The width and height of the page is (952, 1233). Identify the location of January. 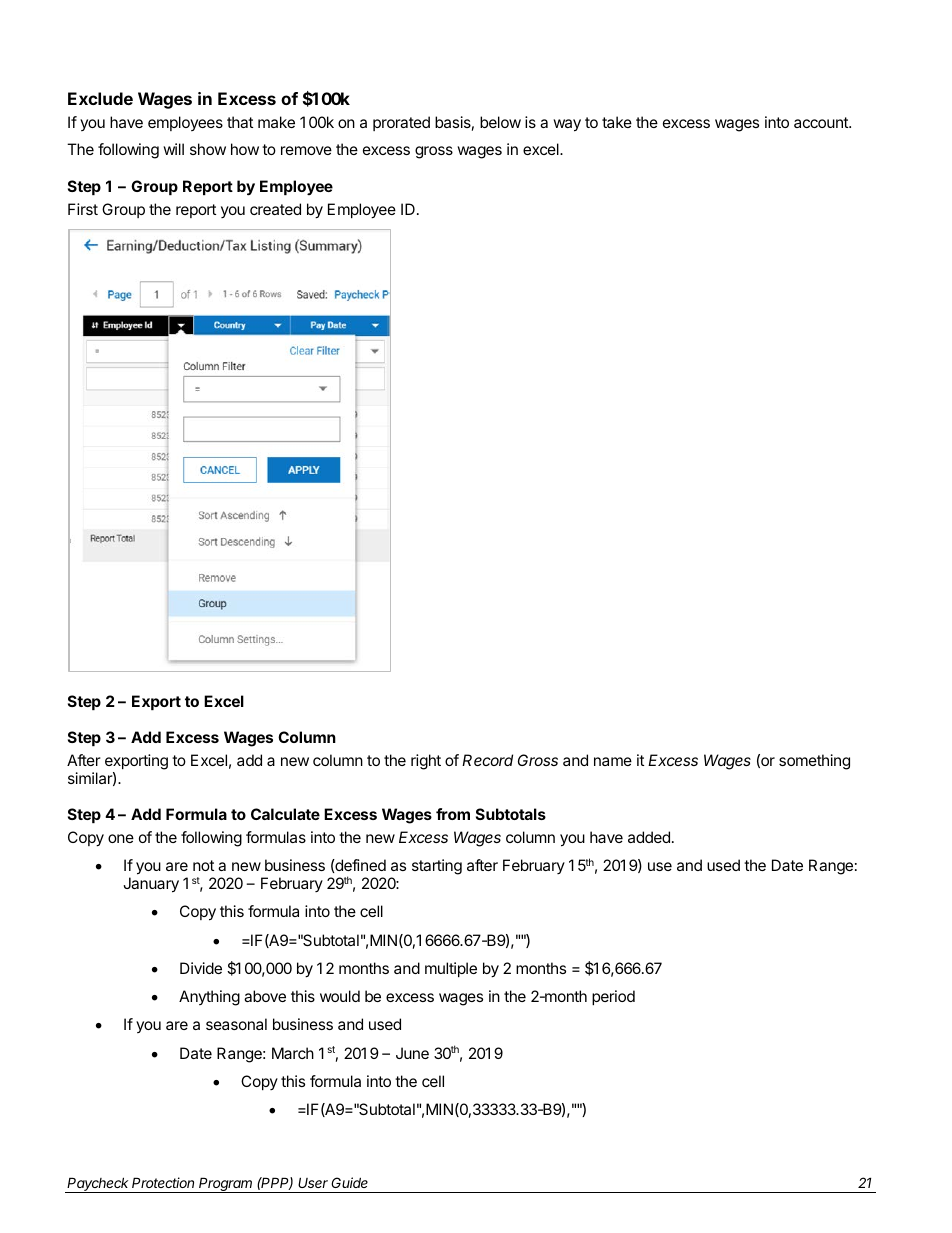
(151, 885).
